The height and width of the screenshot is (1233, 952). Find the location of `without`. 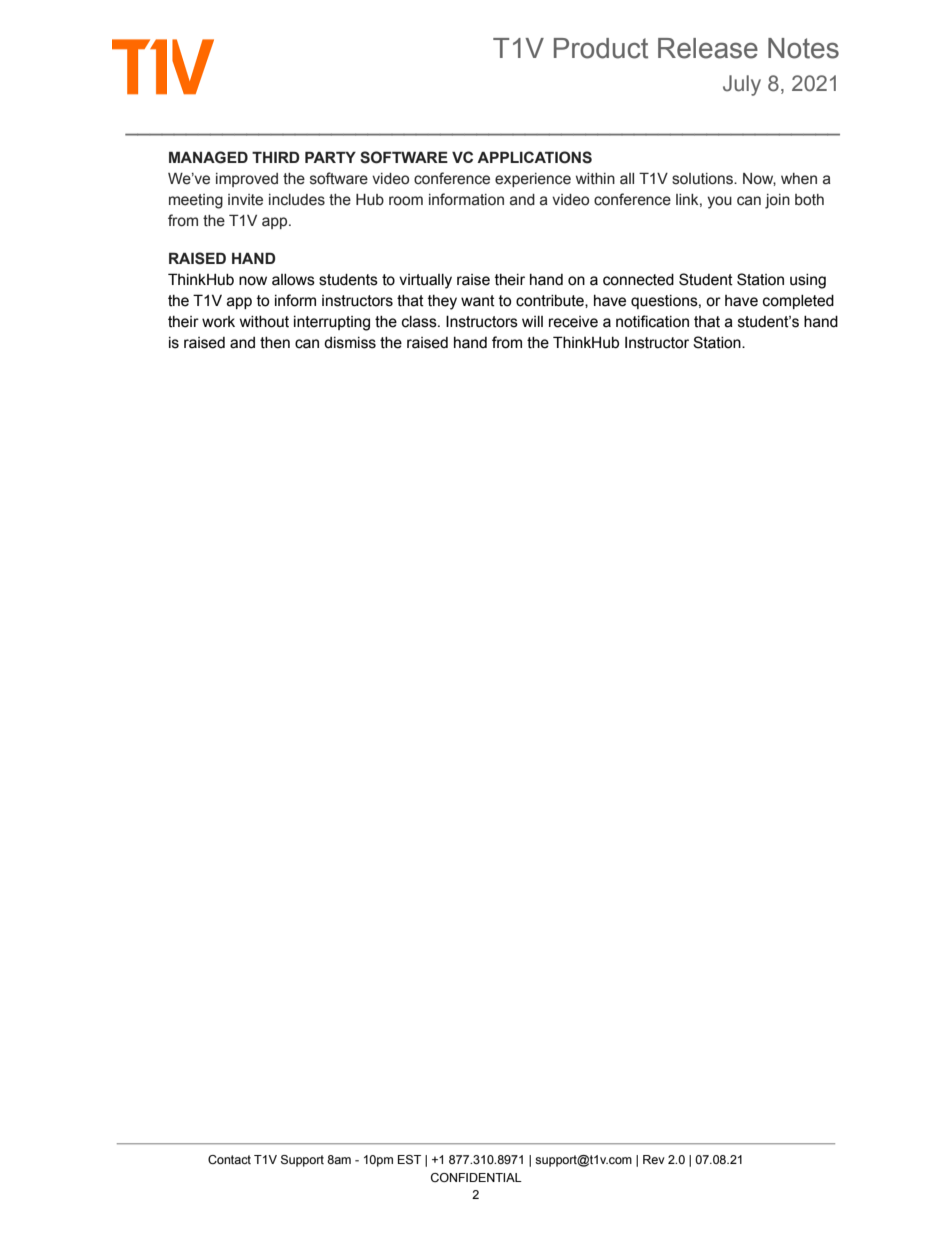

without is located at coordinates (264, 322).
